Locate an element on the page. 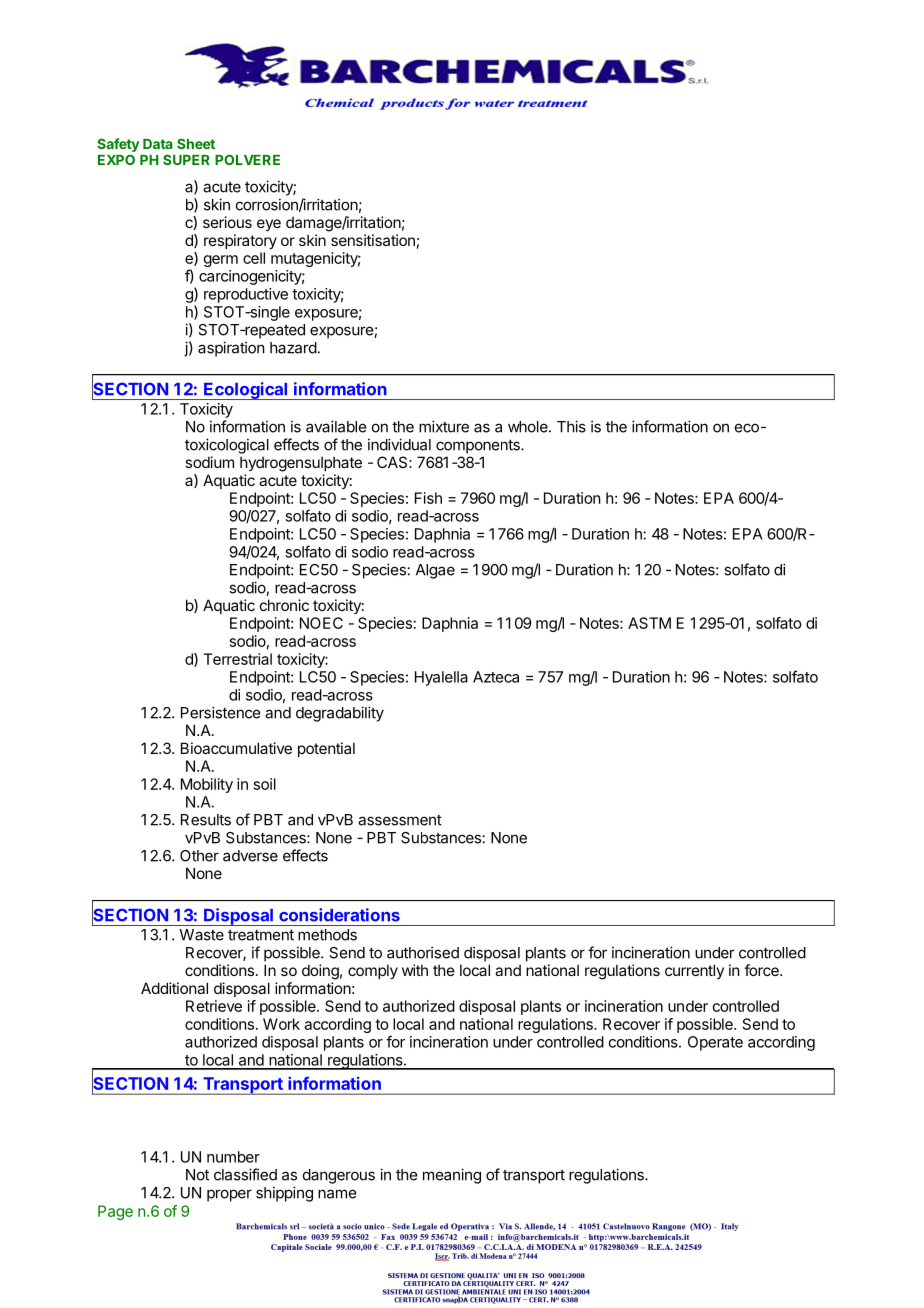  eye is located at coordinates (269, 225).
